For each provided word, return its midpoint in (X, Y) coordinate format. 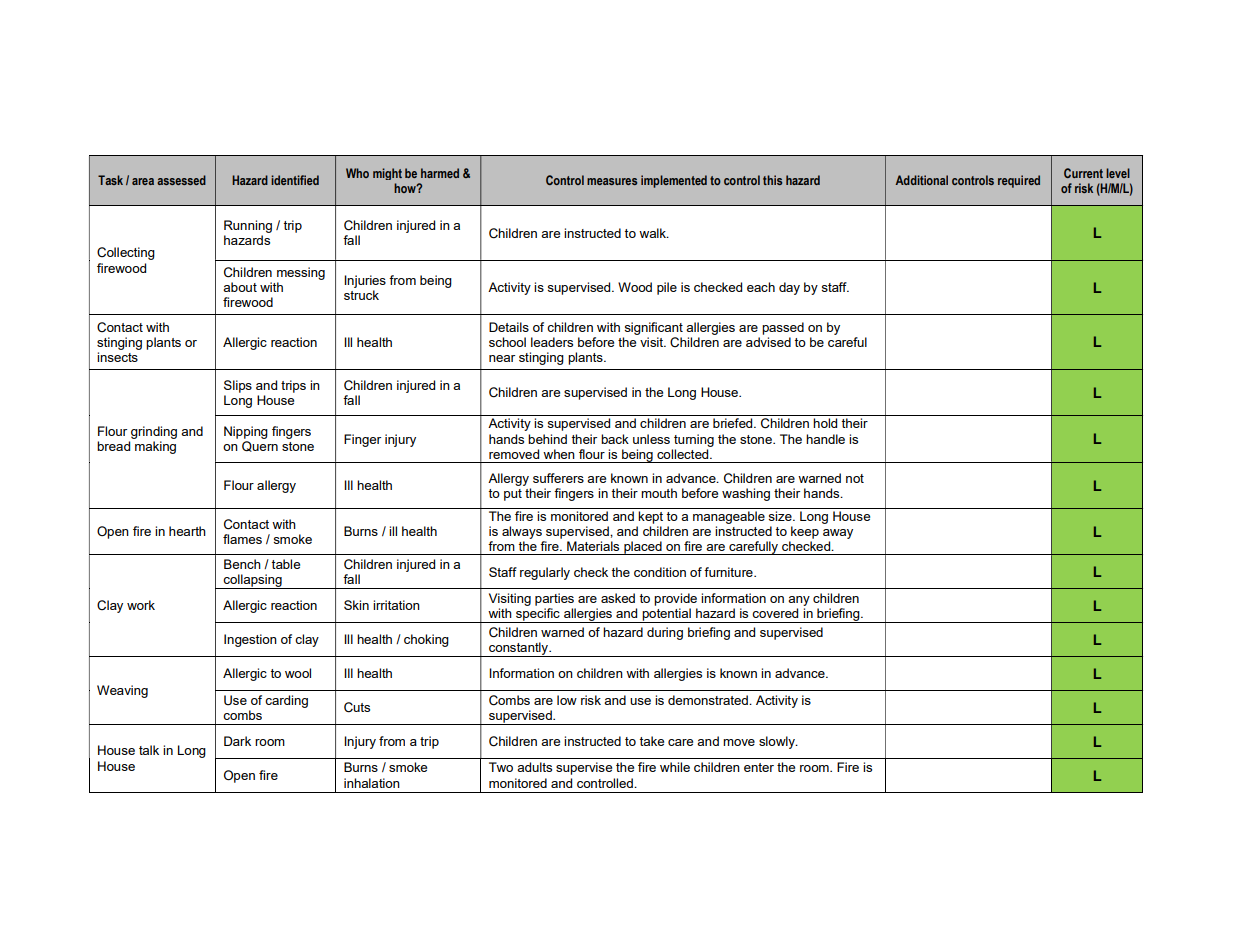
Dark (237, 741)
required (1019, 181)
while (675, 767)
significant (653, 328)
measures (612, 181)
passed (783, 328)
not (855, 478)
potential (666, 615)
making (155, 447)
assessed (181, 180)
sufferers (558, 478)
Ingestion (250, 640)
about (240, 287)
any (799, 601)
